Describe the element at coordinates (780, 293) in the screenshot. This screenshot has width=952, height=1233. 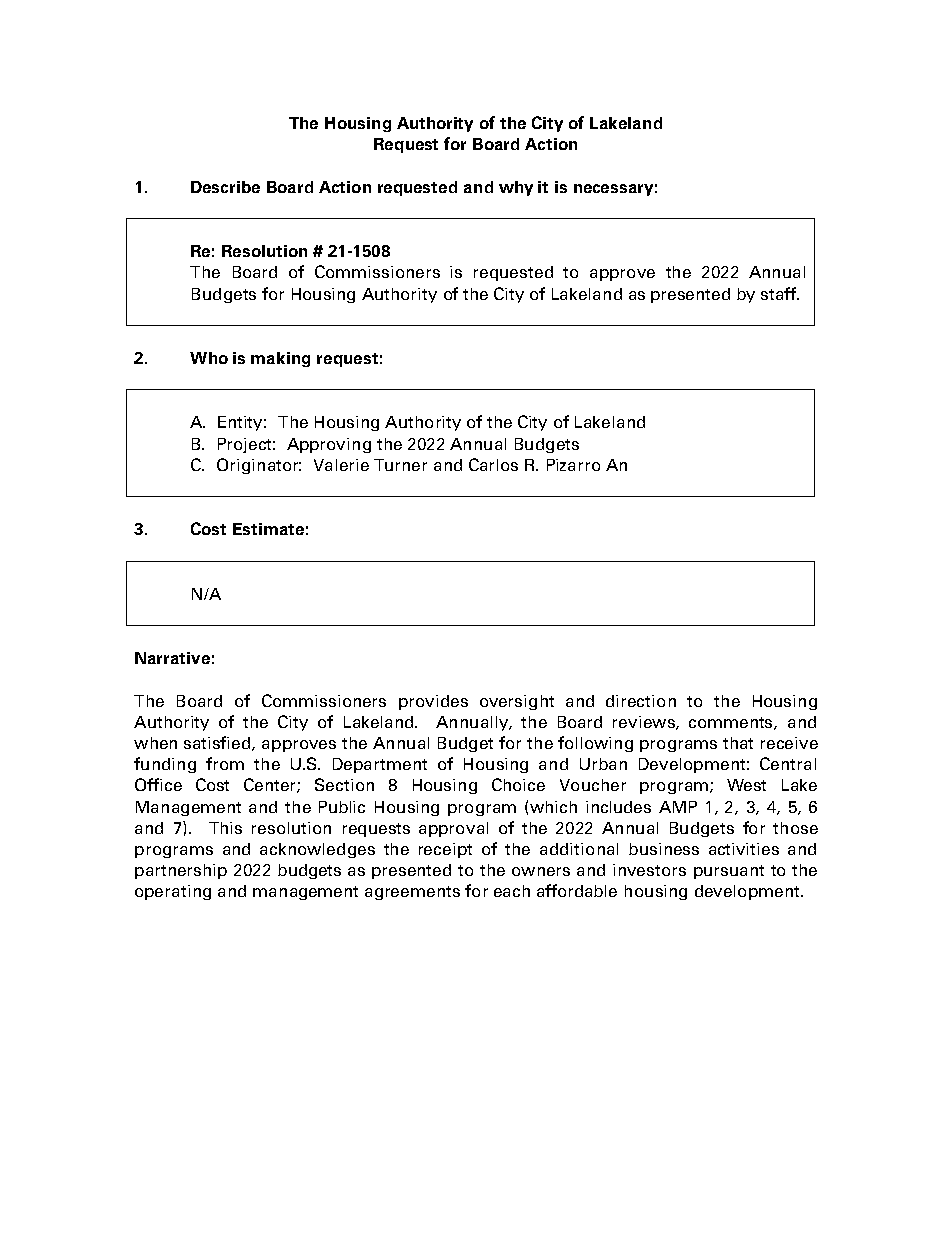
I see `staff` at that location.
